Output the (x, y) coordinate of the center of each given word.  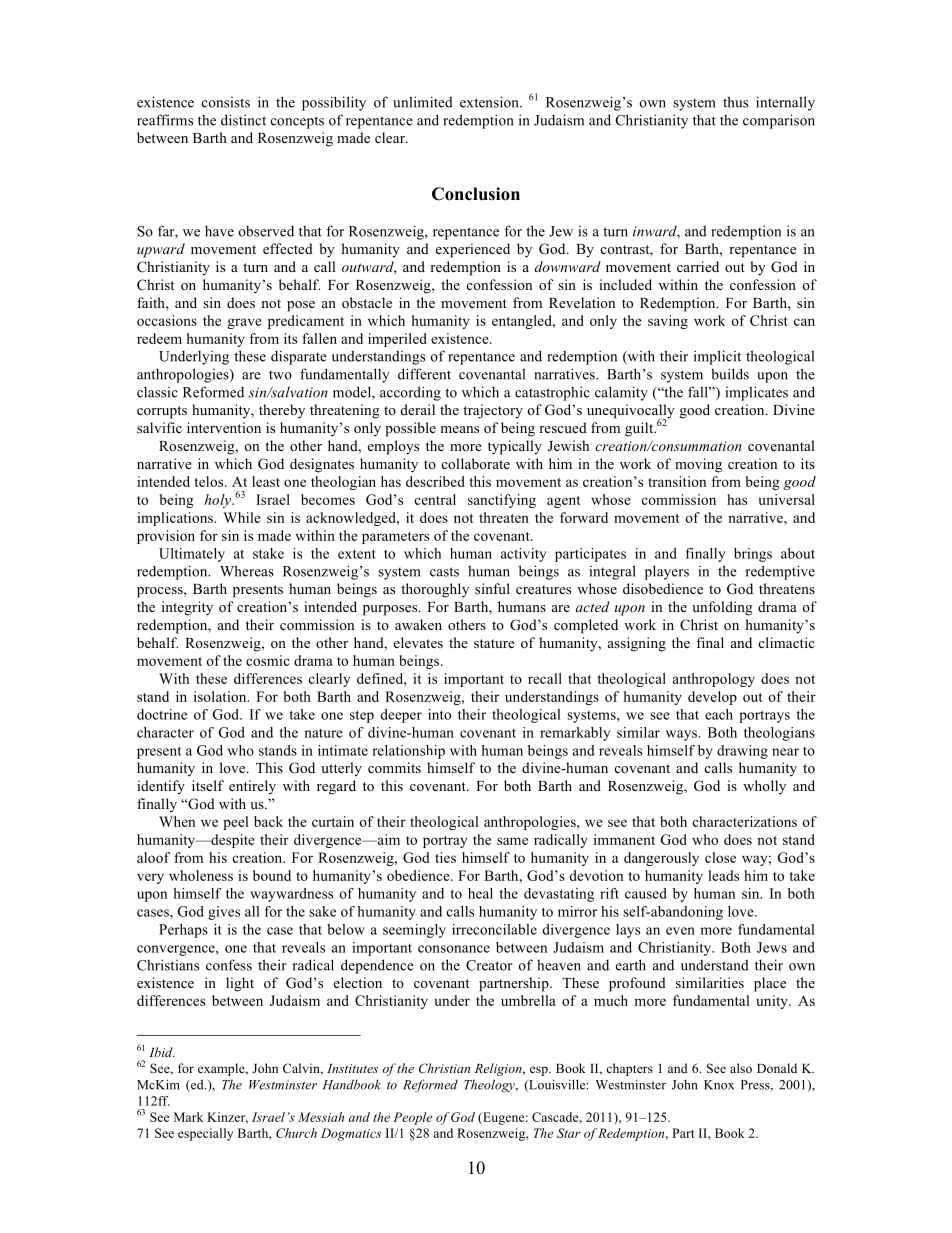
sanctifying (502, 501)
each (719, 714)
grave (244, 323)
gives (224, 913)
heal (480, 893)
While (242, 517)
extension (490, 102)
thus (735, 102)
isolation (221, 696)
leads (723, 875)
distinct (243, 120)
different (424, 374)
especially (206, 1134)
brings (753, 555)
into (439, 714)
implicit (717, 357)
